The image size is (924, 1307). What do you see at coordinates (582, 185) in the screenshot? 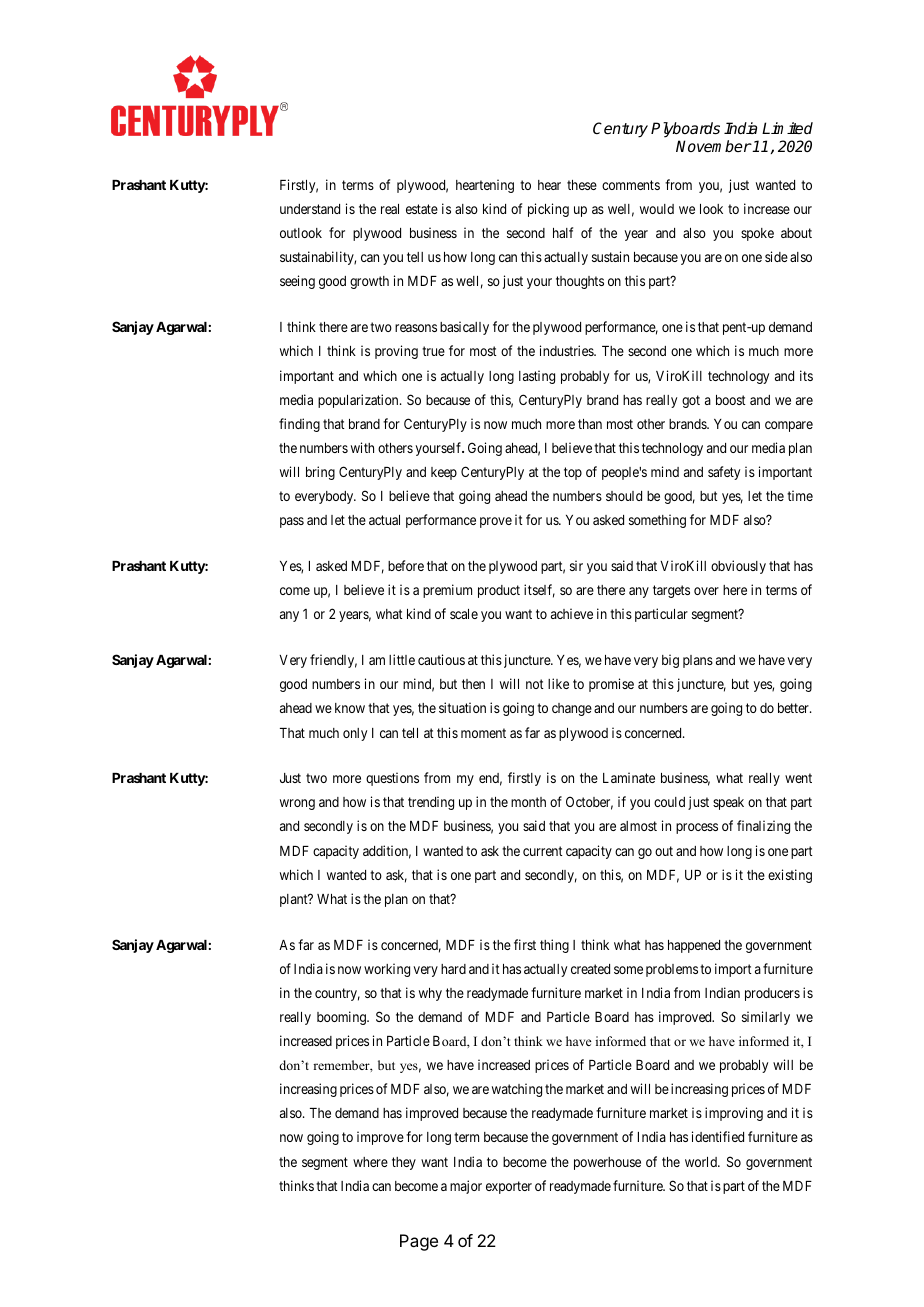
I see `these` at bounding box center [582, 185].
